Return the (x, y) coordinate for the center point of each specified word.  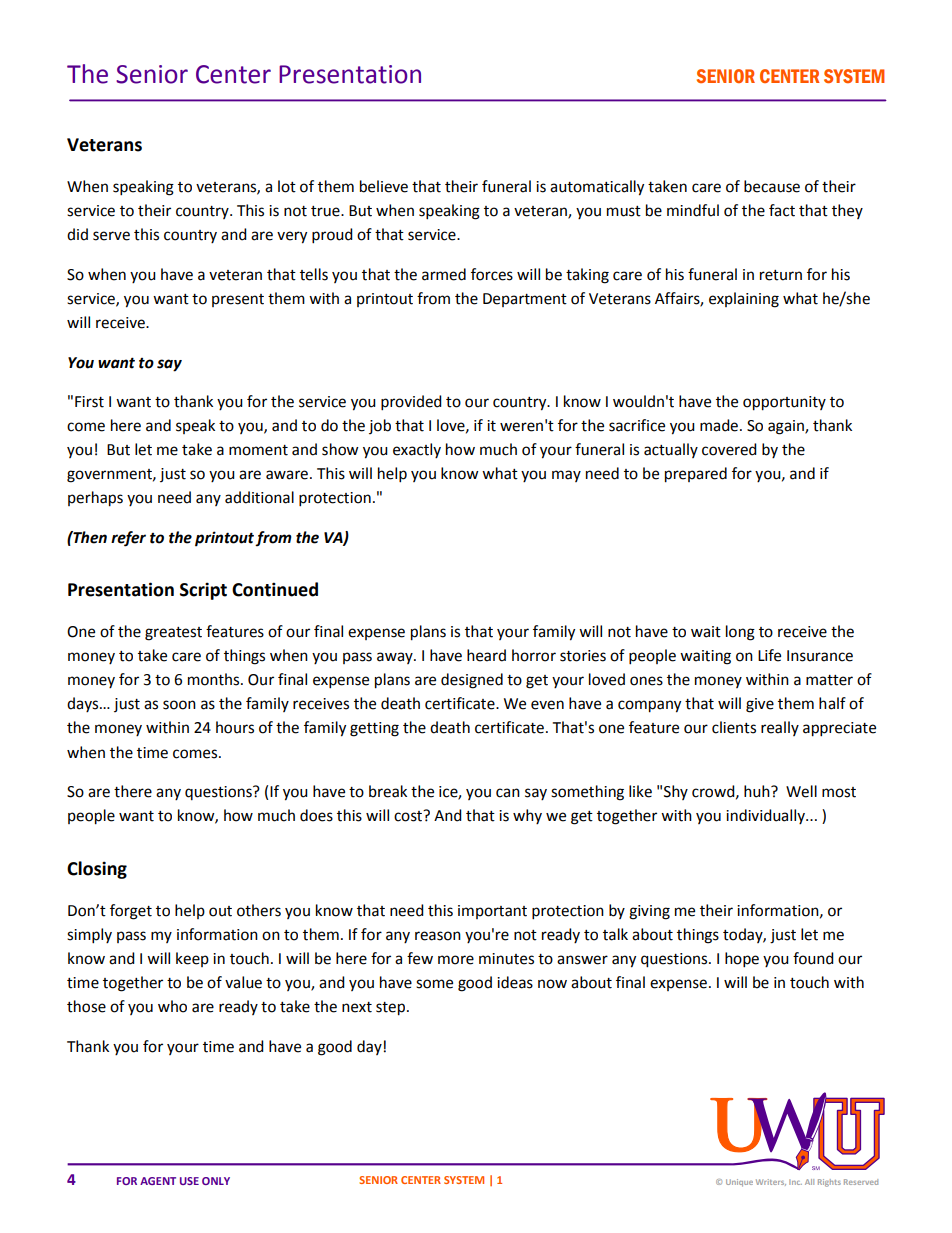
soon (179, 705)
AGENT (158, 1181)
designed (472, 681)
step (392, 1009)
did (77, 234)
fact (782, 210)
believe (384, 186)
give (760, 705)
